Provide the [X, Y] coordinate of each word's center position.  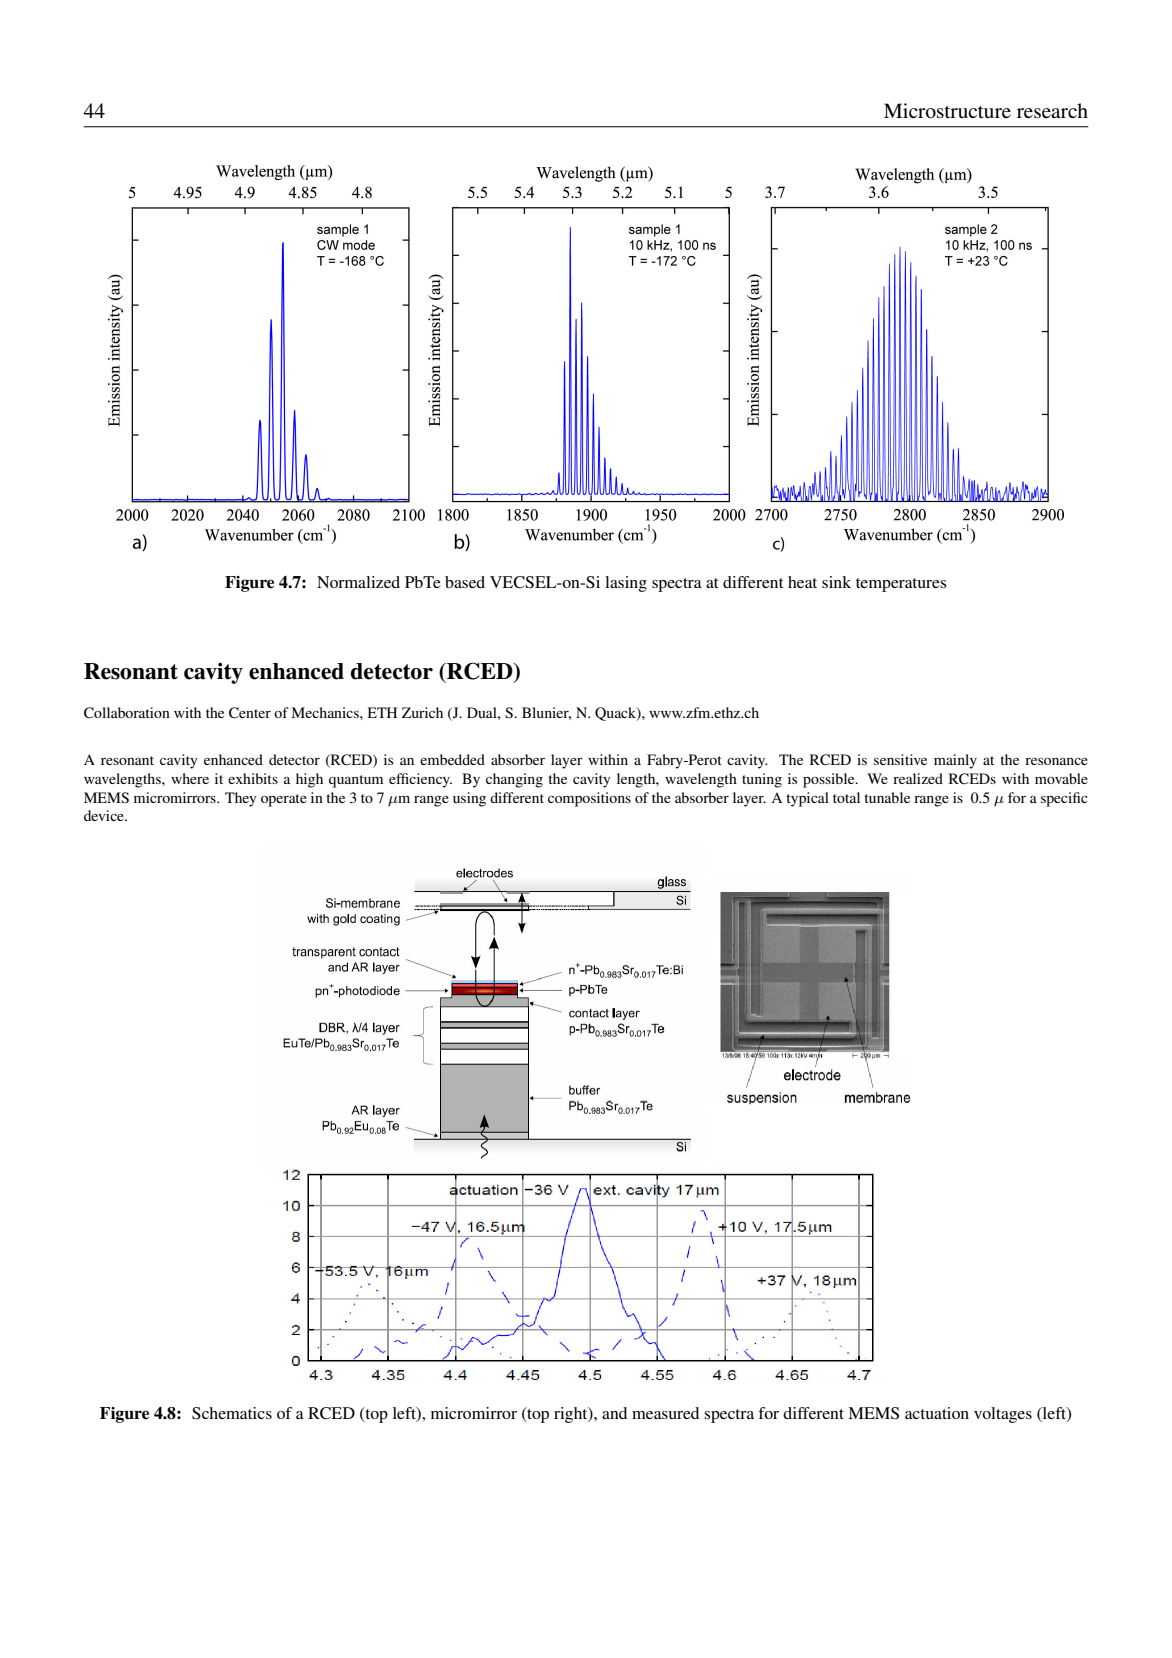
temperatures [901, 585]
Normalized [358, 582]
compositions [589, 799]
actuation [937, 1413]
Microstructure [947, 111]
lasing [626, 584]
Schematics [232, 1413]
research [1052, 111]
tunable [887, 797]
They [241, 799]
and [614, 1413]
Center [250, 713]
